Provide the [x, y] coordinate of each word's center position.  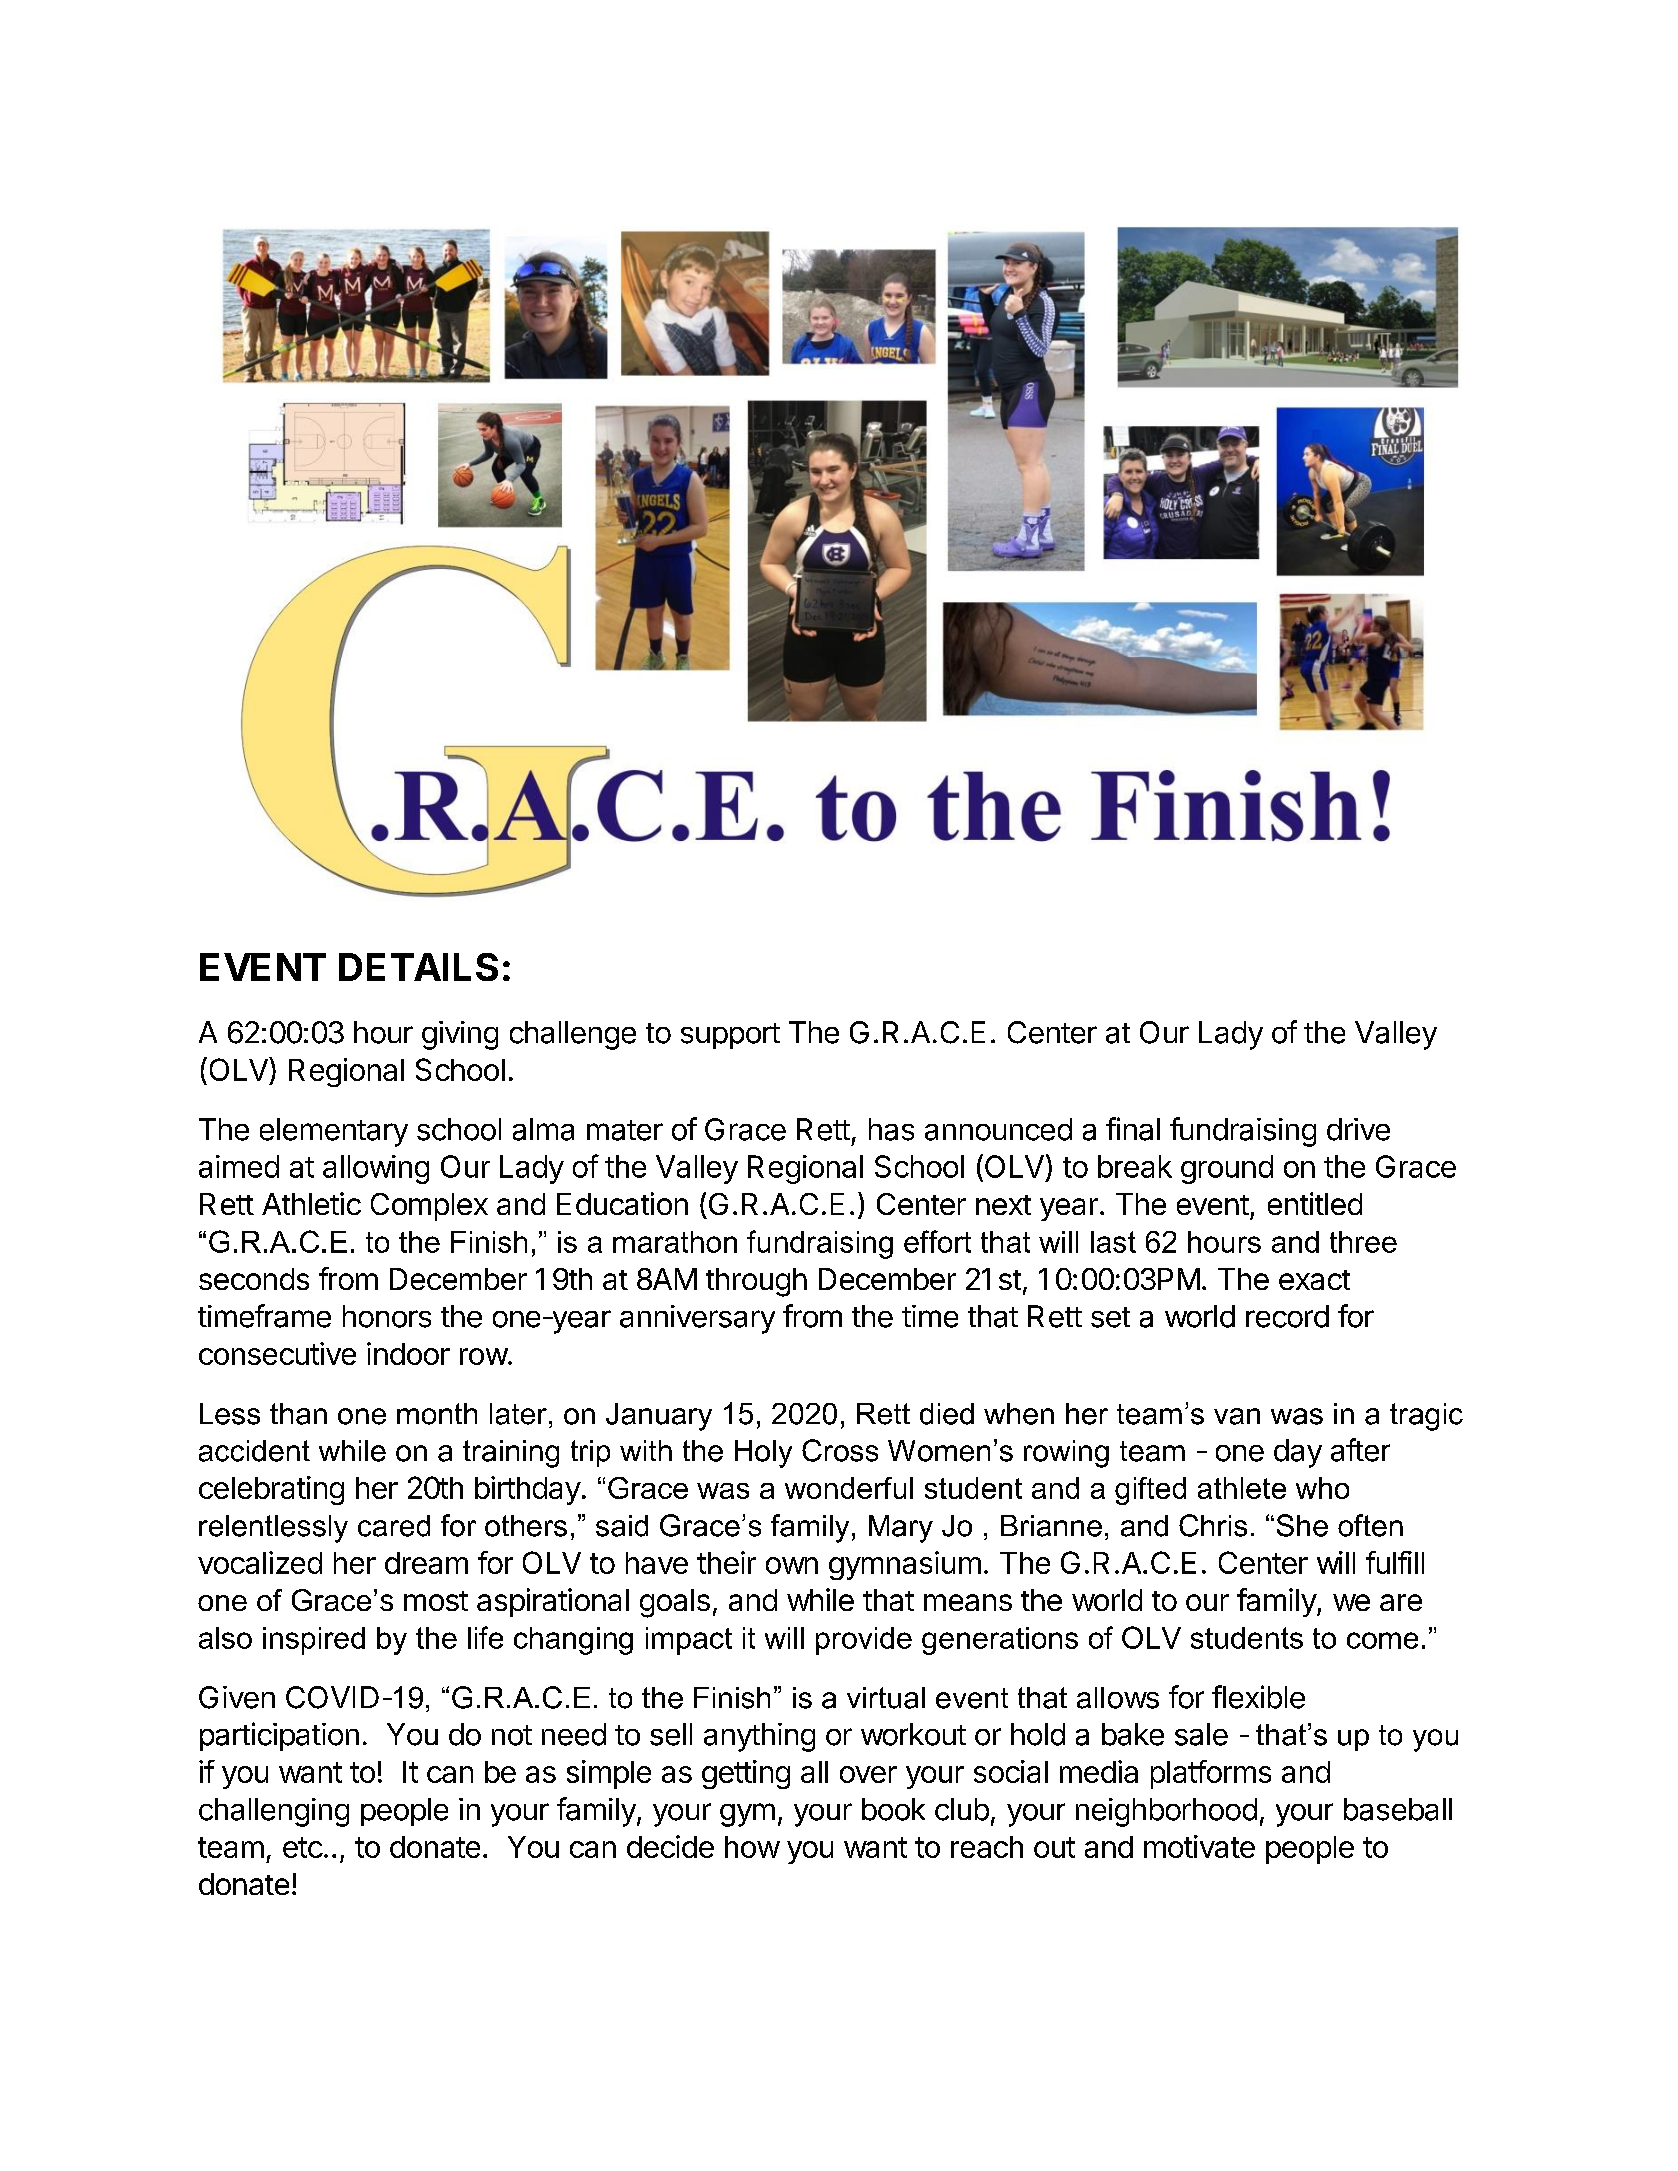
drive [1358, 1129]
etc [303, 1847]
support [730, 1036]
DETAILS [418, 967]
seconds [254, 1279]
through [756, 1282]
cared [394, 1526]
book [893, 1809]
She [1302, 1525]
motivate [1199, 1846]
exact [1314, 1280]
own [792, 1565]
